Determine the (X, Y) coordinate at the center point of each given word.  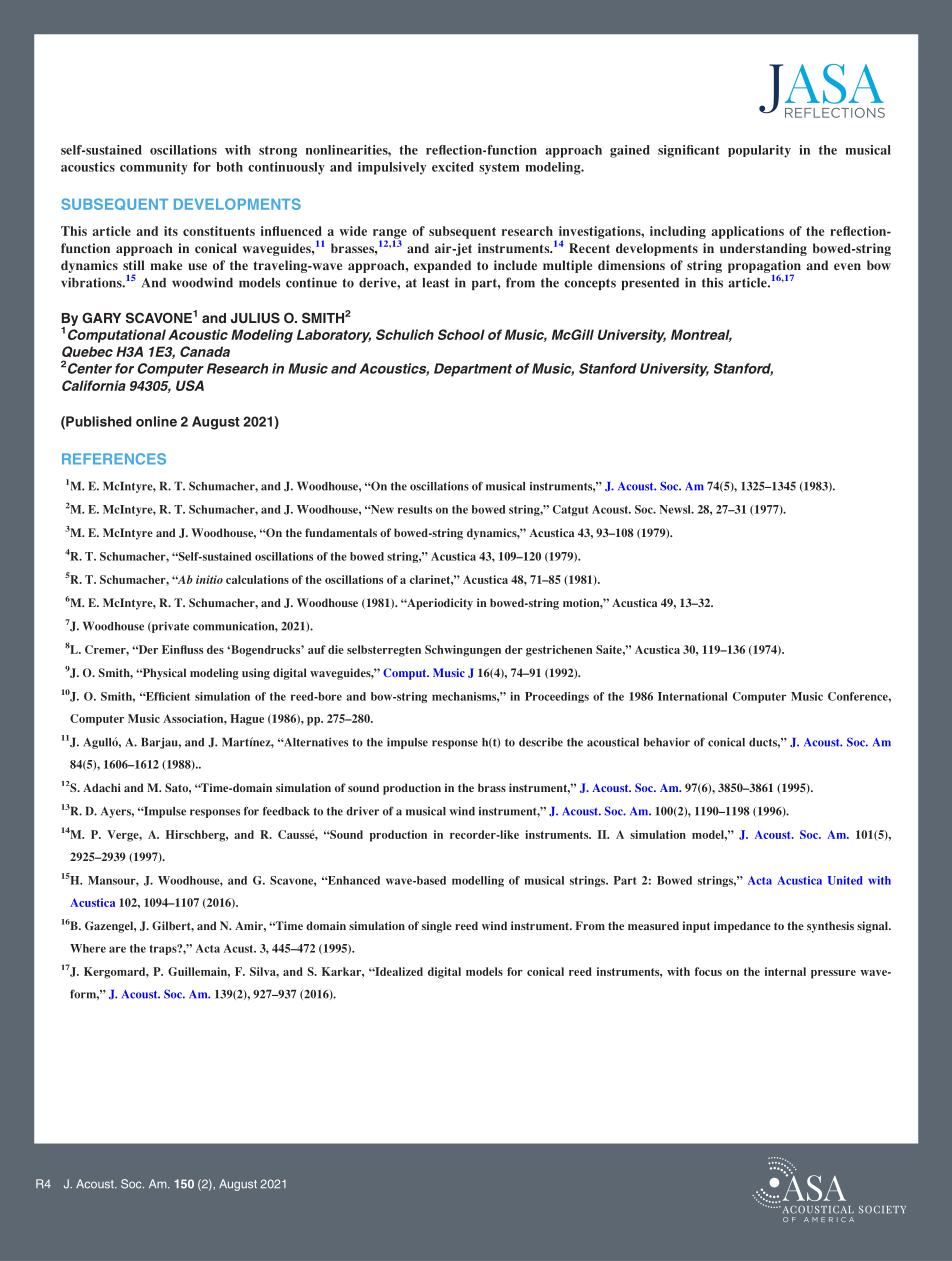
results (415, 509)
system (499, 169)
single (437, 927)
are (117, 949)
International (692, 696)
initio (209, 579)
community (154, 168)
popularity (759, 151)
